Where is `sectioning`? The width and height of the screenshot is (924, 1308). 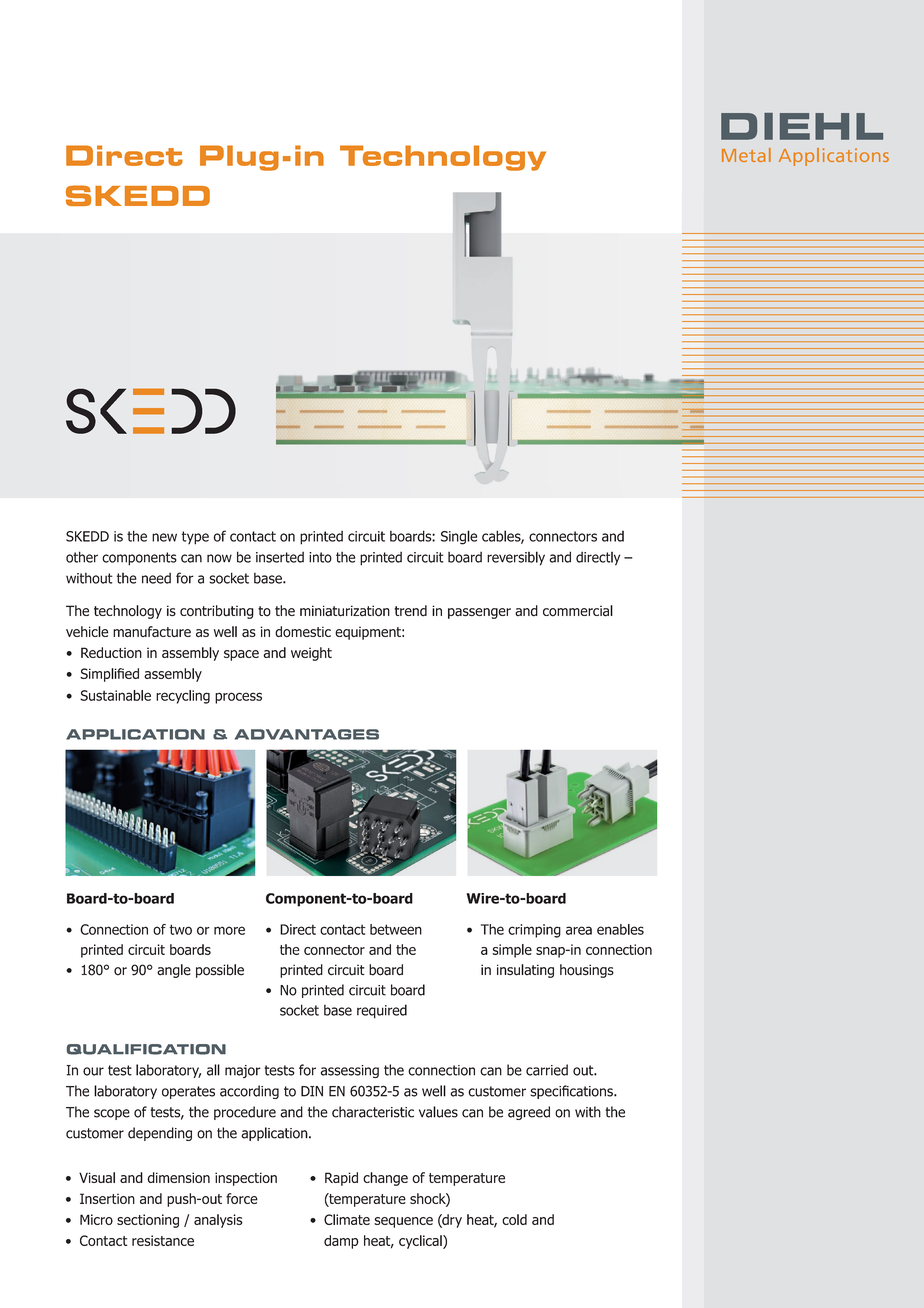 sectioning is located at coordinates (148, 1221).
